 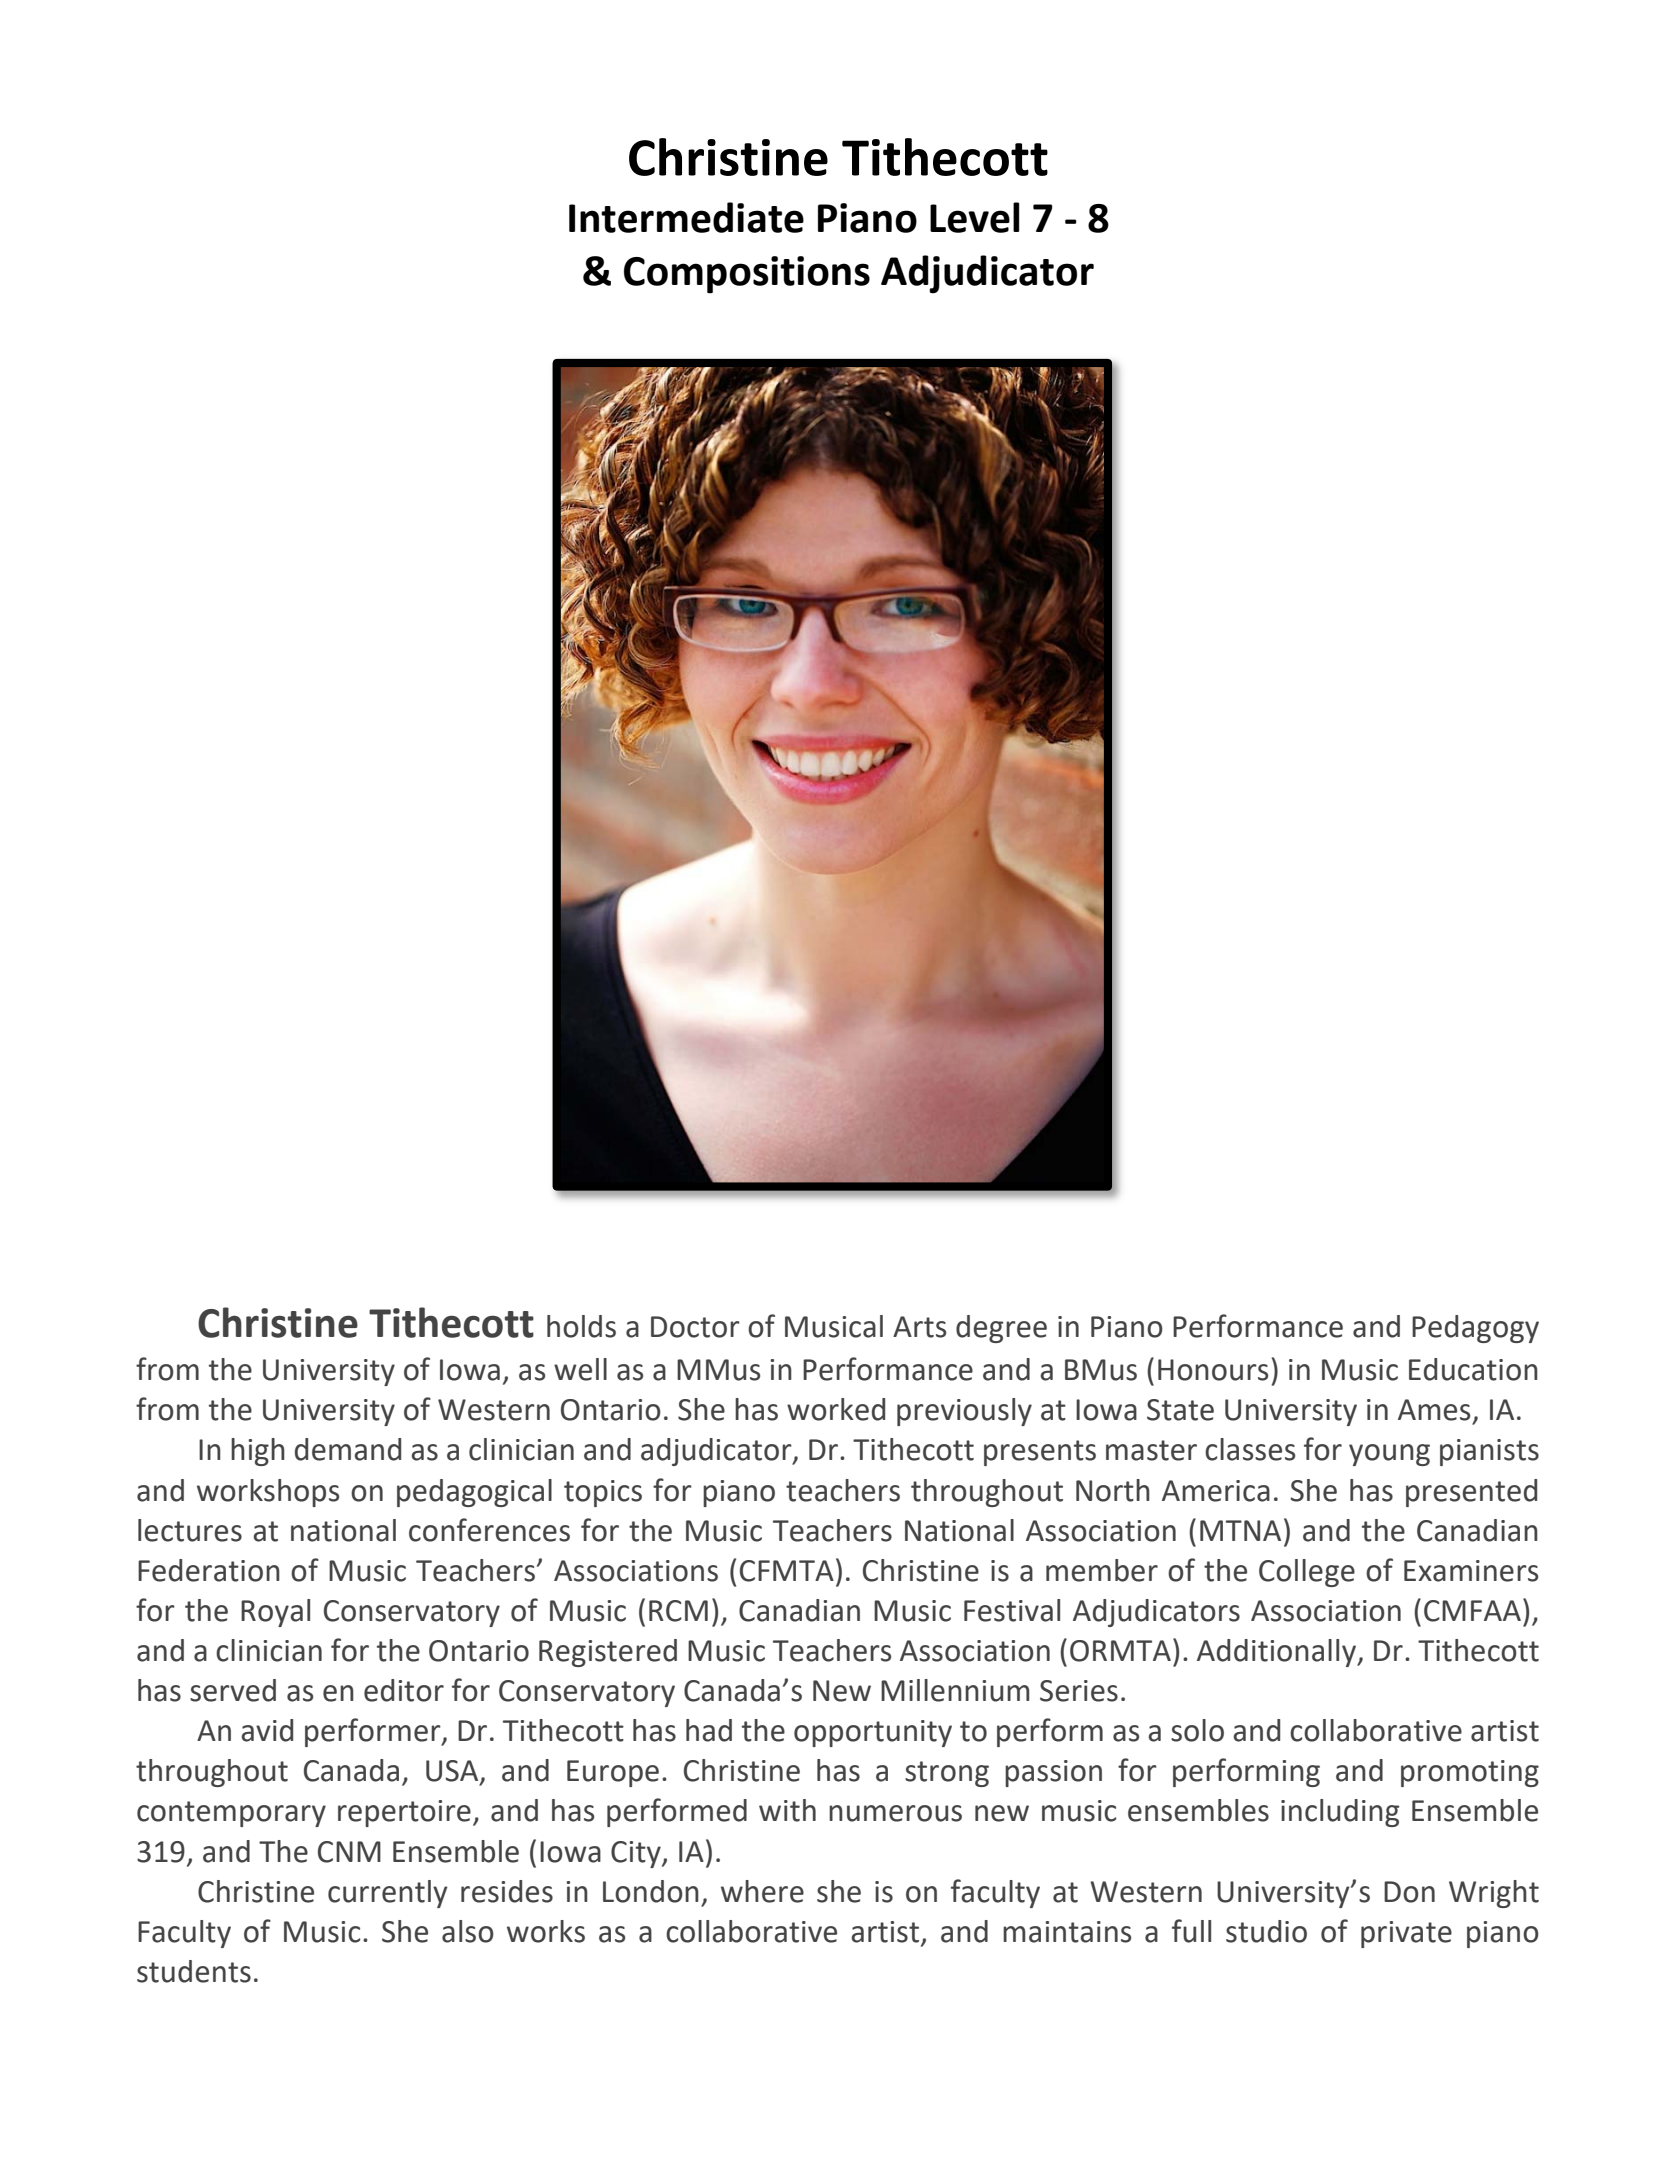 What do you see at coordinates (388, 1894) in the screenshot?
I see `currently` at bounding box center [388, 1894].
